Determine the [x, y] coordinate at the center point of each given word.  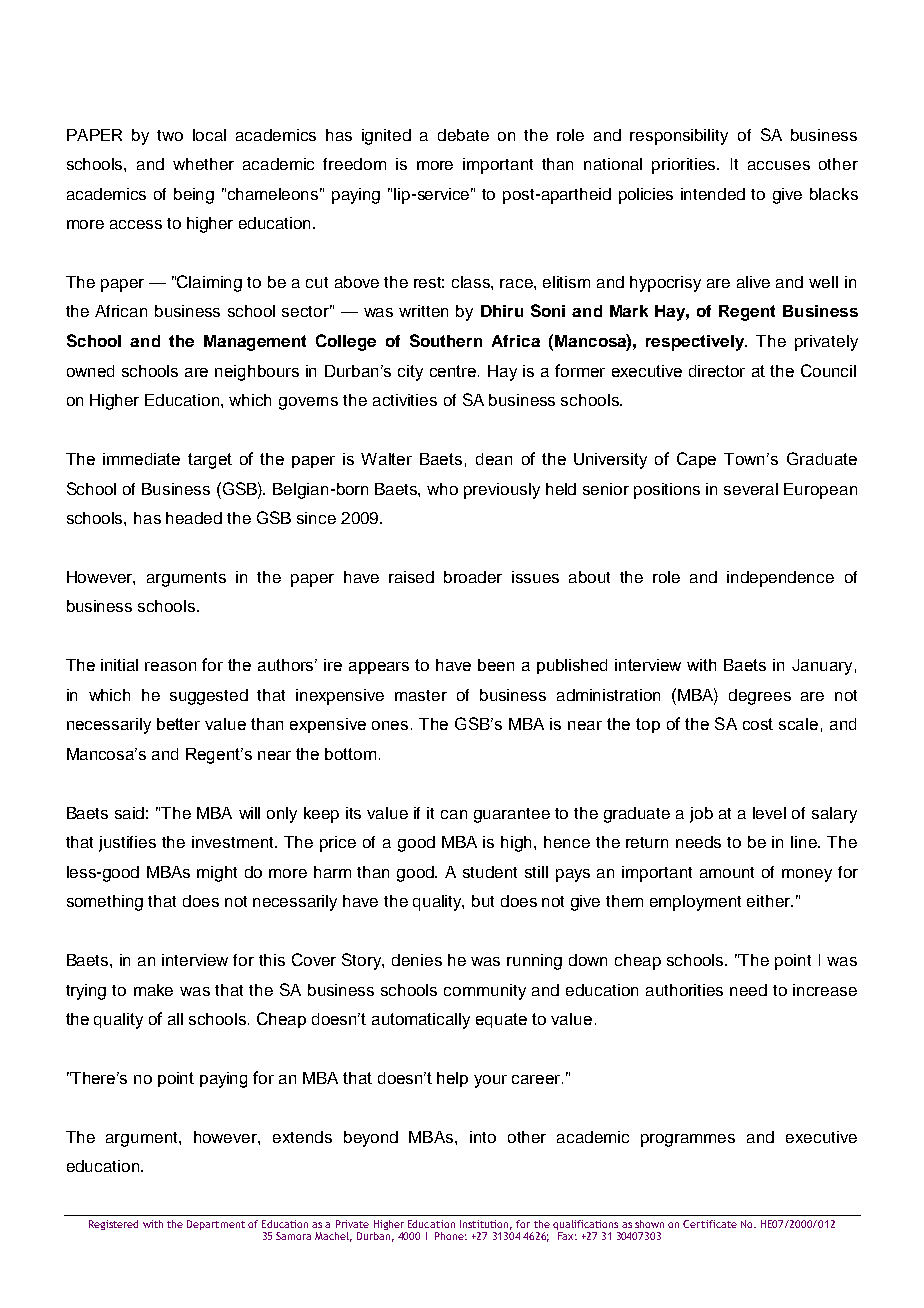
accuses [779, 165]
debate [463, 135]
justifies [127, 844]
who [442, 489]
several [751, 489]
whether [203, 164]
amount [727, 872]
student [490, 872]
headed [194, 518]
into [483, 1137]
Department [216, 1225]
